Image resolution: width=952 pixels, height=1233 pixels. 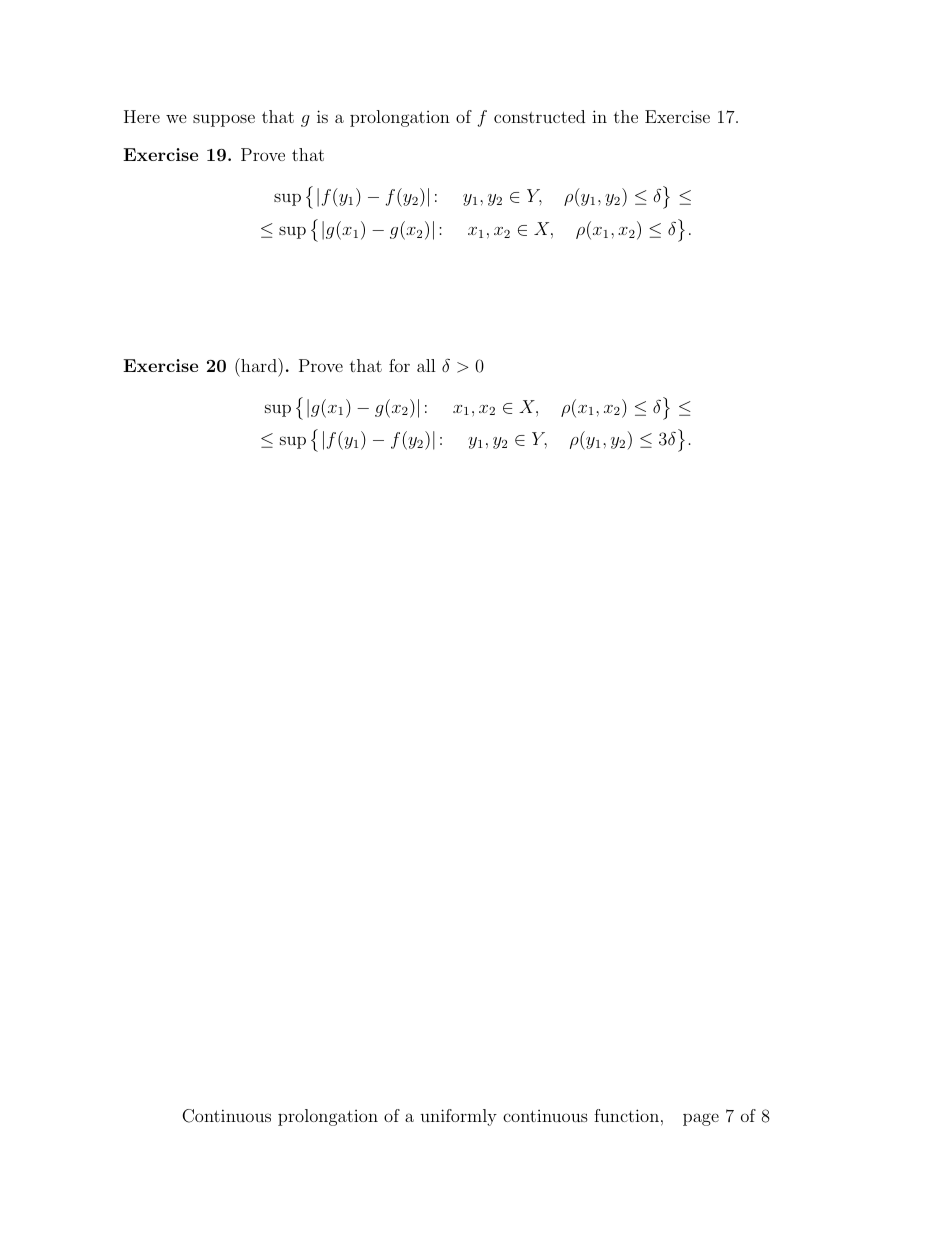 What do you see at coordinates (259, 365) in the document?
I see `hard` at bounding box center [259, 365].
